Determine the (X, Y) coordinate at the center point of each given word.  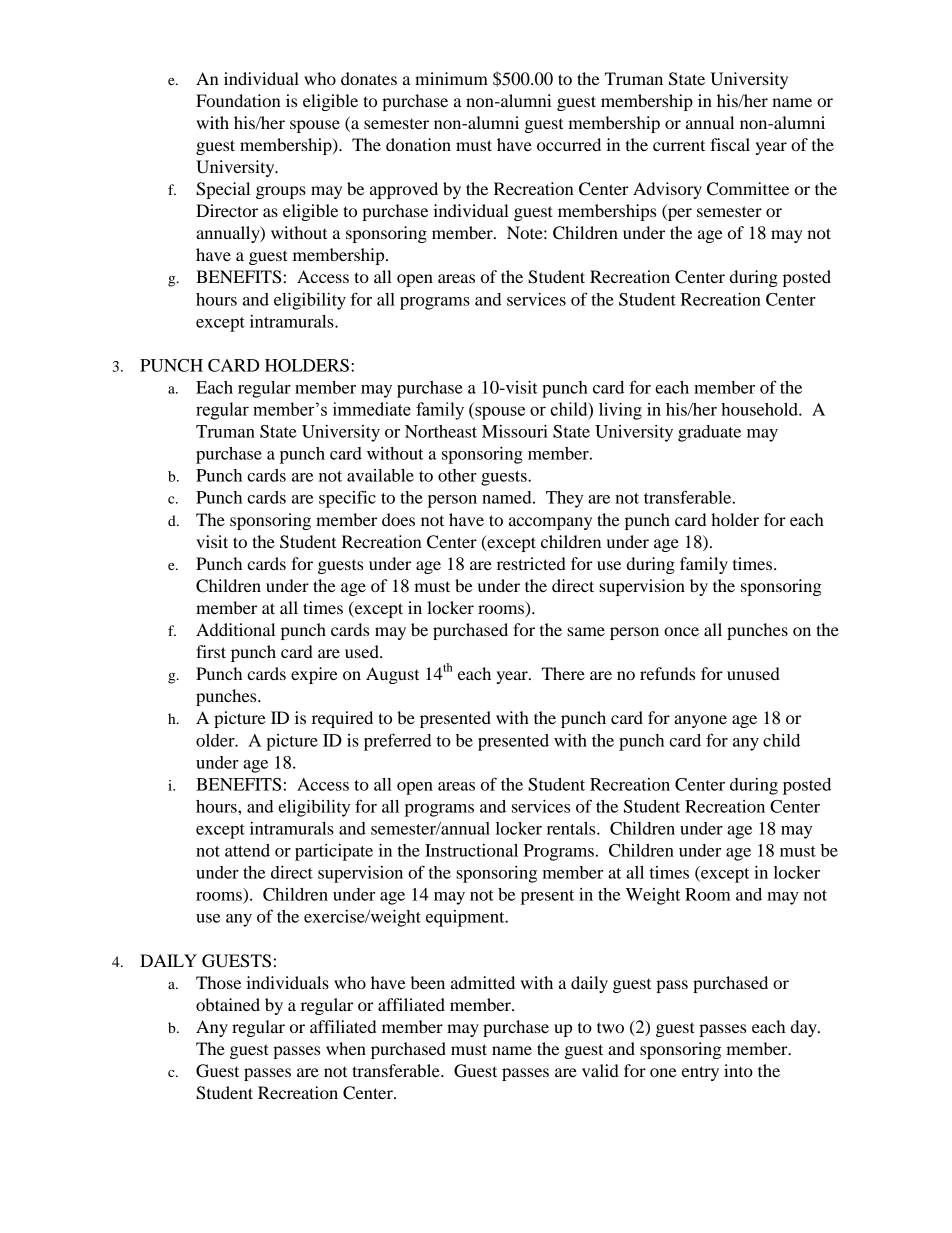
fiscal (730, 144)
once (681, 631)
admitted (483, 982)
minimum (451, 78)
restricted (531, 563)
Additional (235, 629)
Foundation (238, 100)
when (346, 1048)
